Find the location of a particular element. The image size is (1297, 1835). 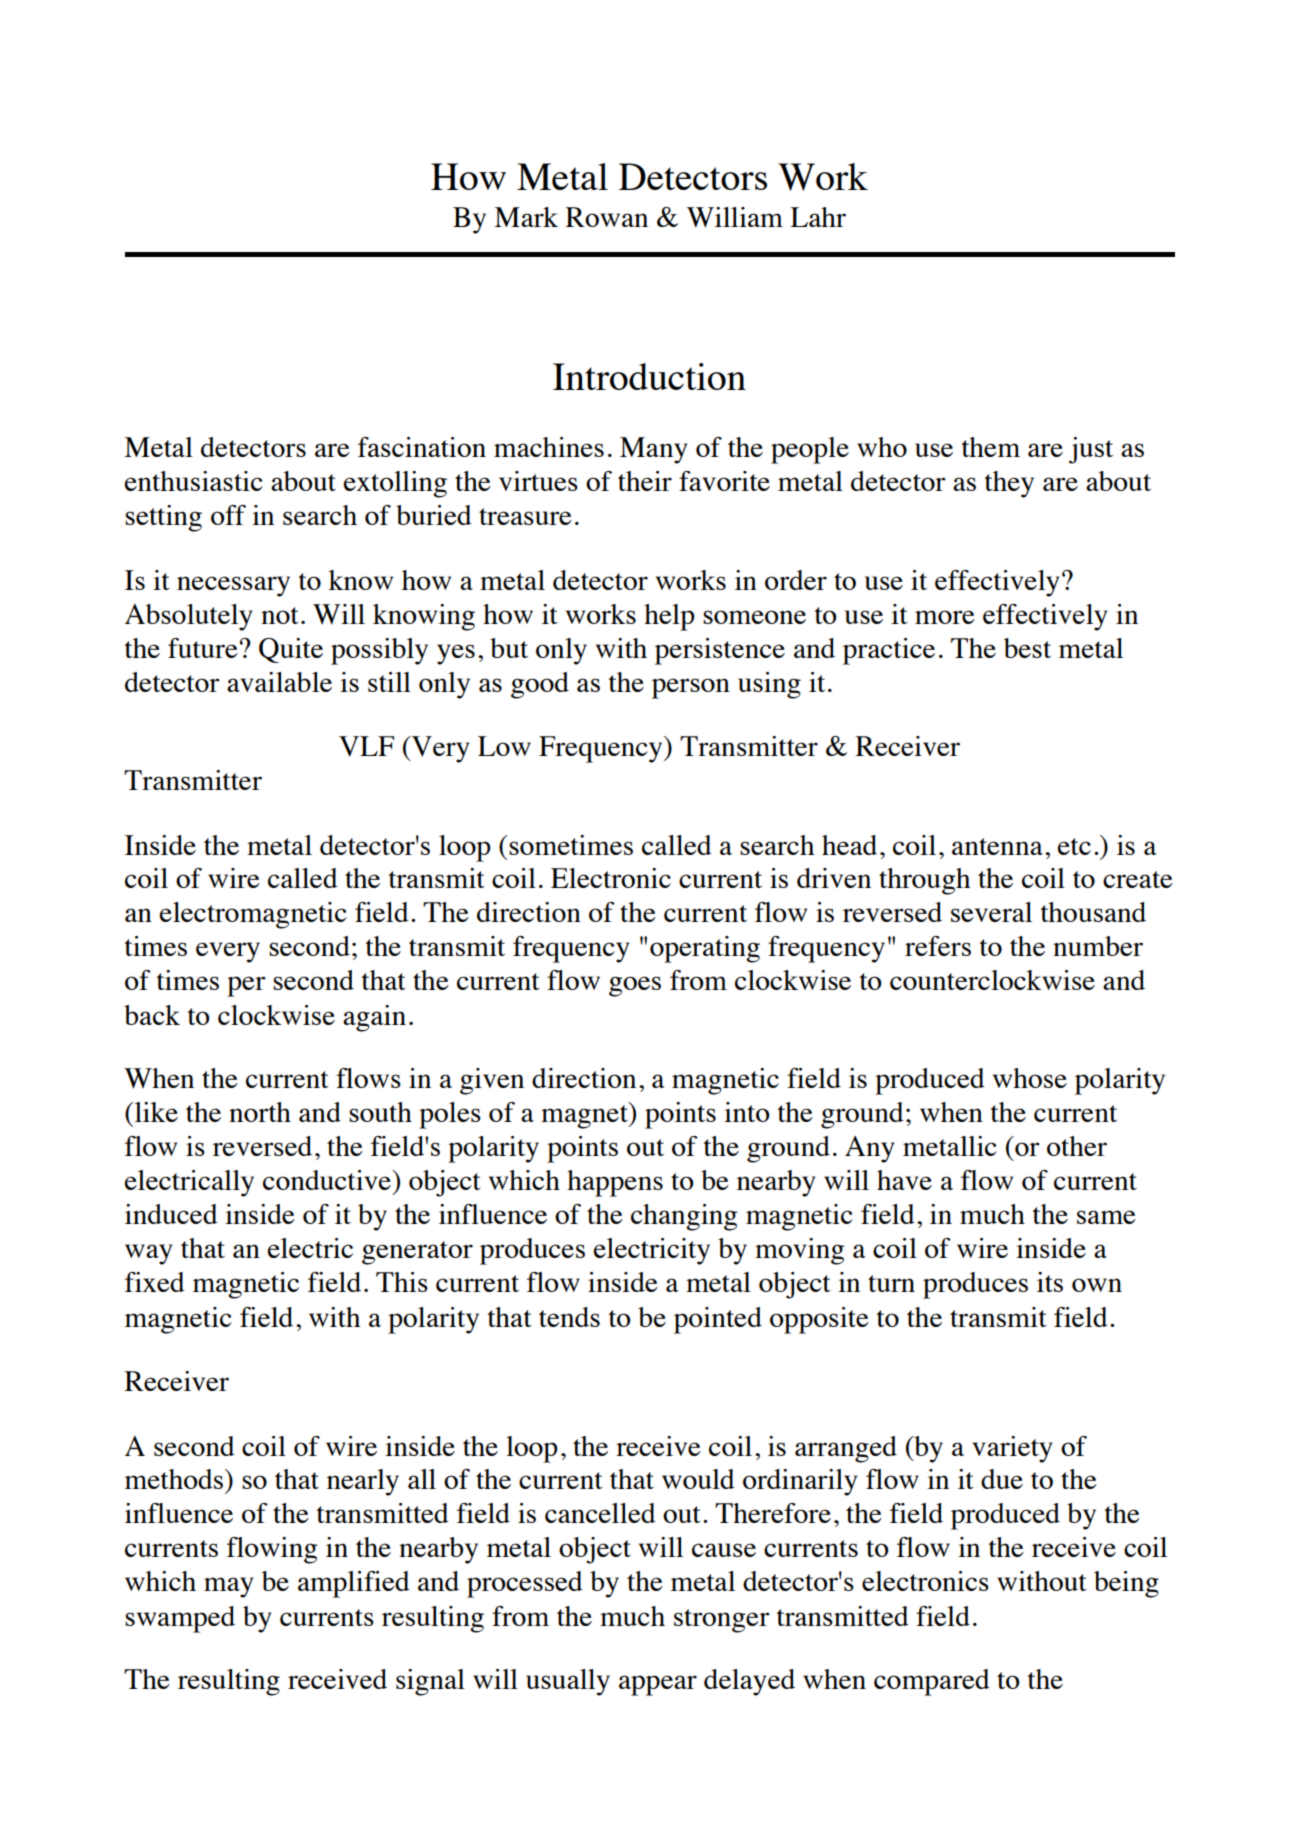

fixed is located at coordinates (155, 1282).
